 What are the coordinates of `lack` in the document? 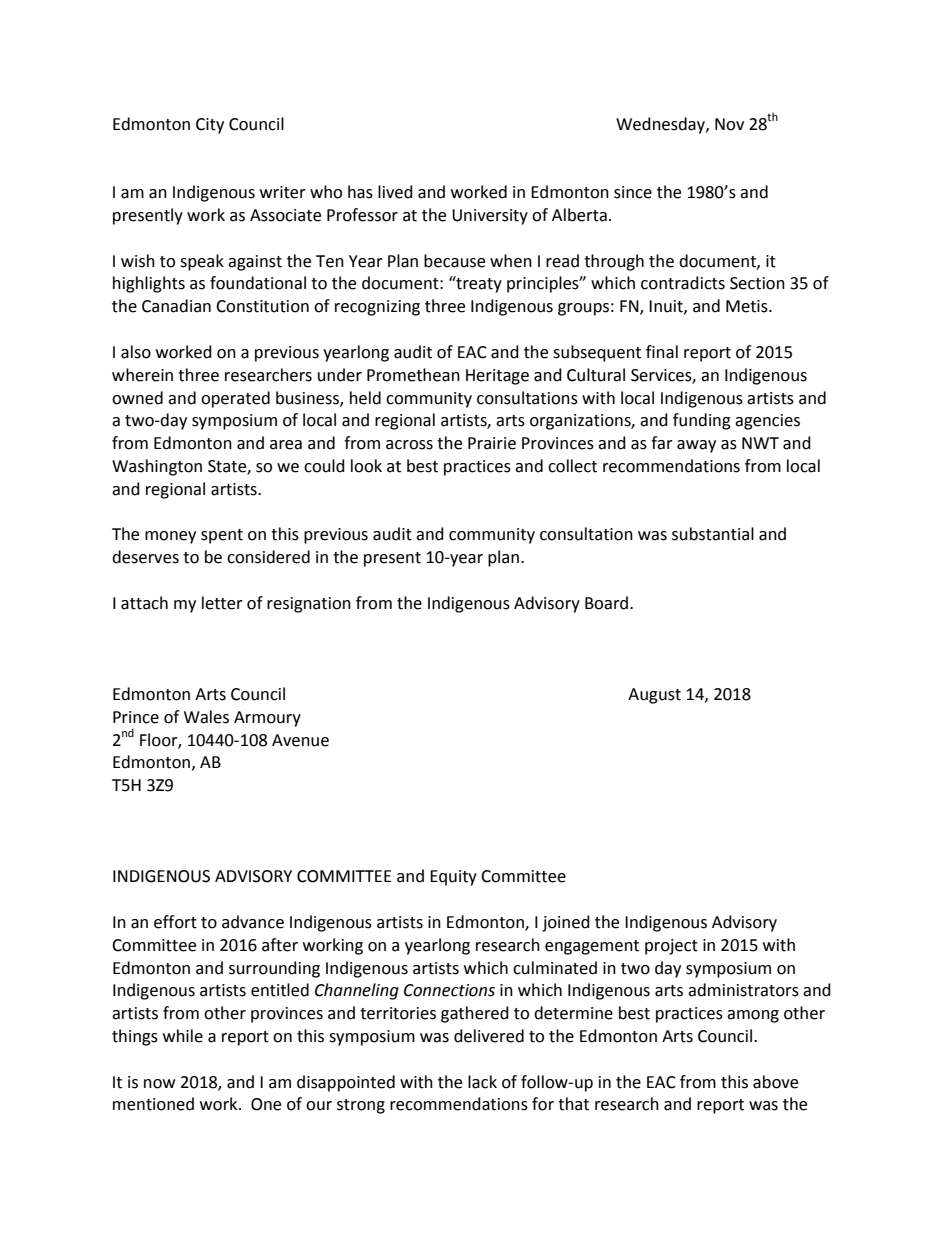 It's located at (482, 1082).
